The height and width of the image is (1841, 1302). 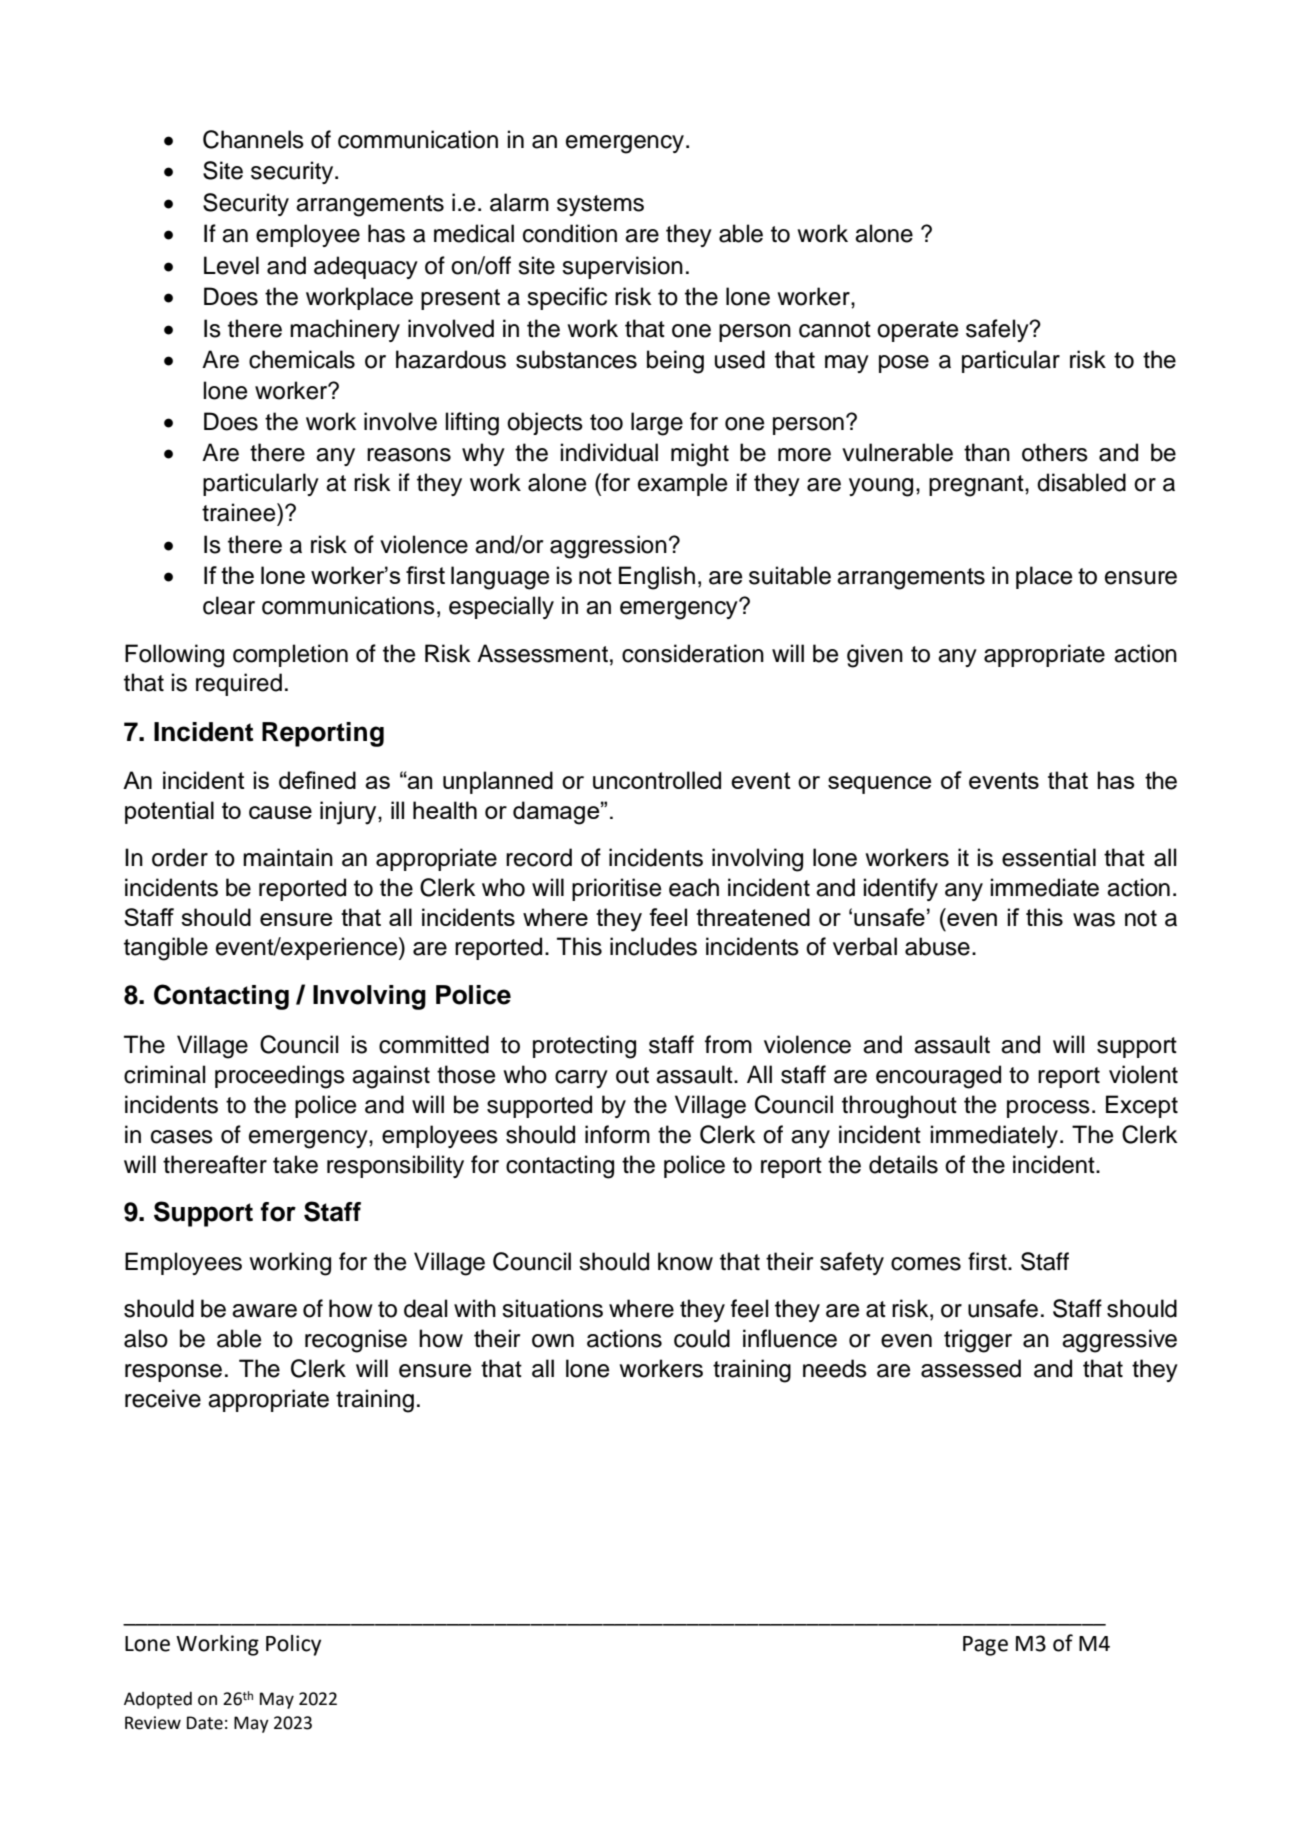 What do you see at coordinates (253, 139) in the image?
I see `Channels` at bounding box center [253, 139].
